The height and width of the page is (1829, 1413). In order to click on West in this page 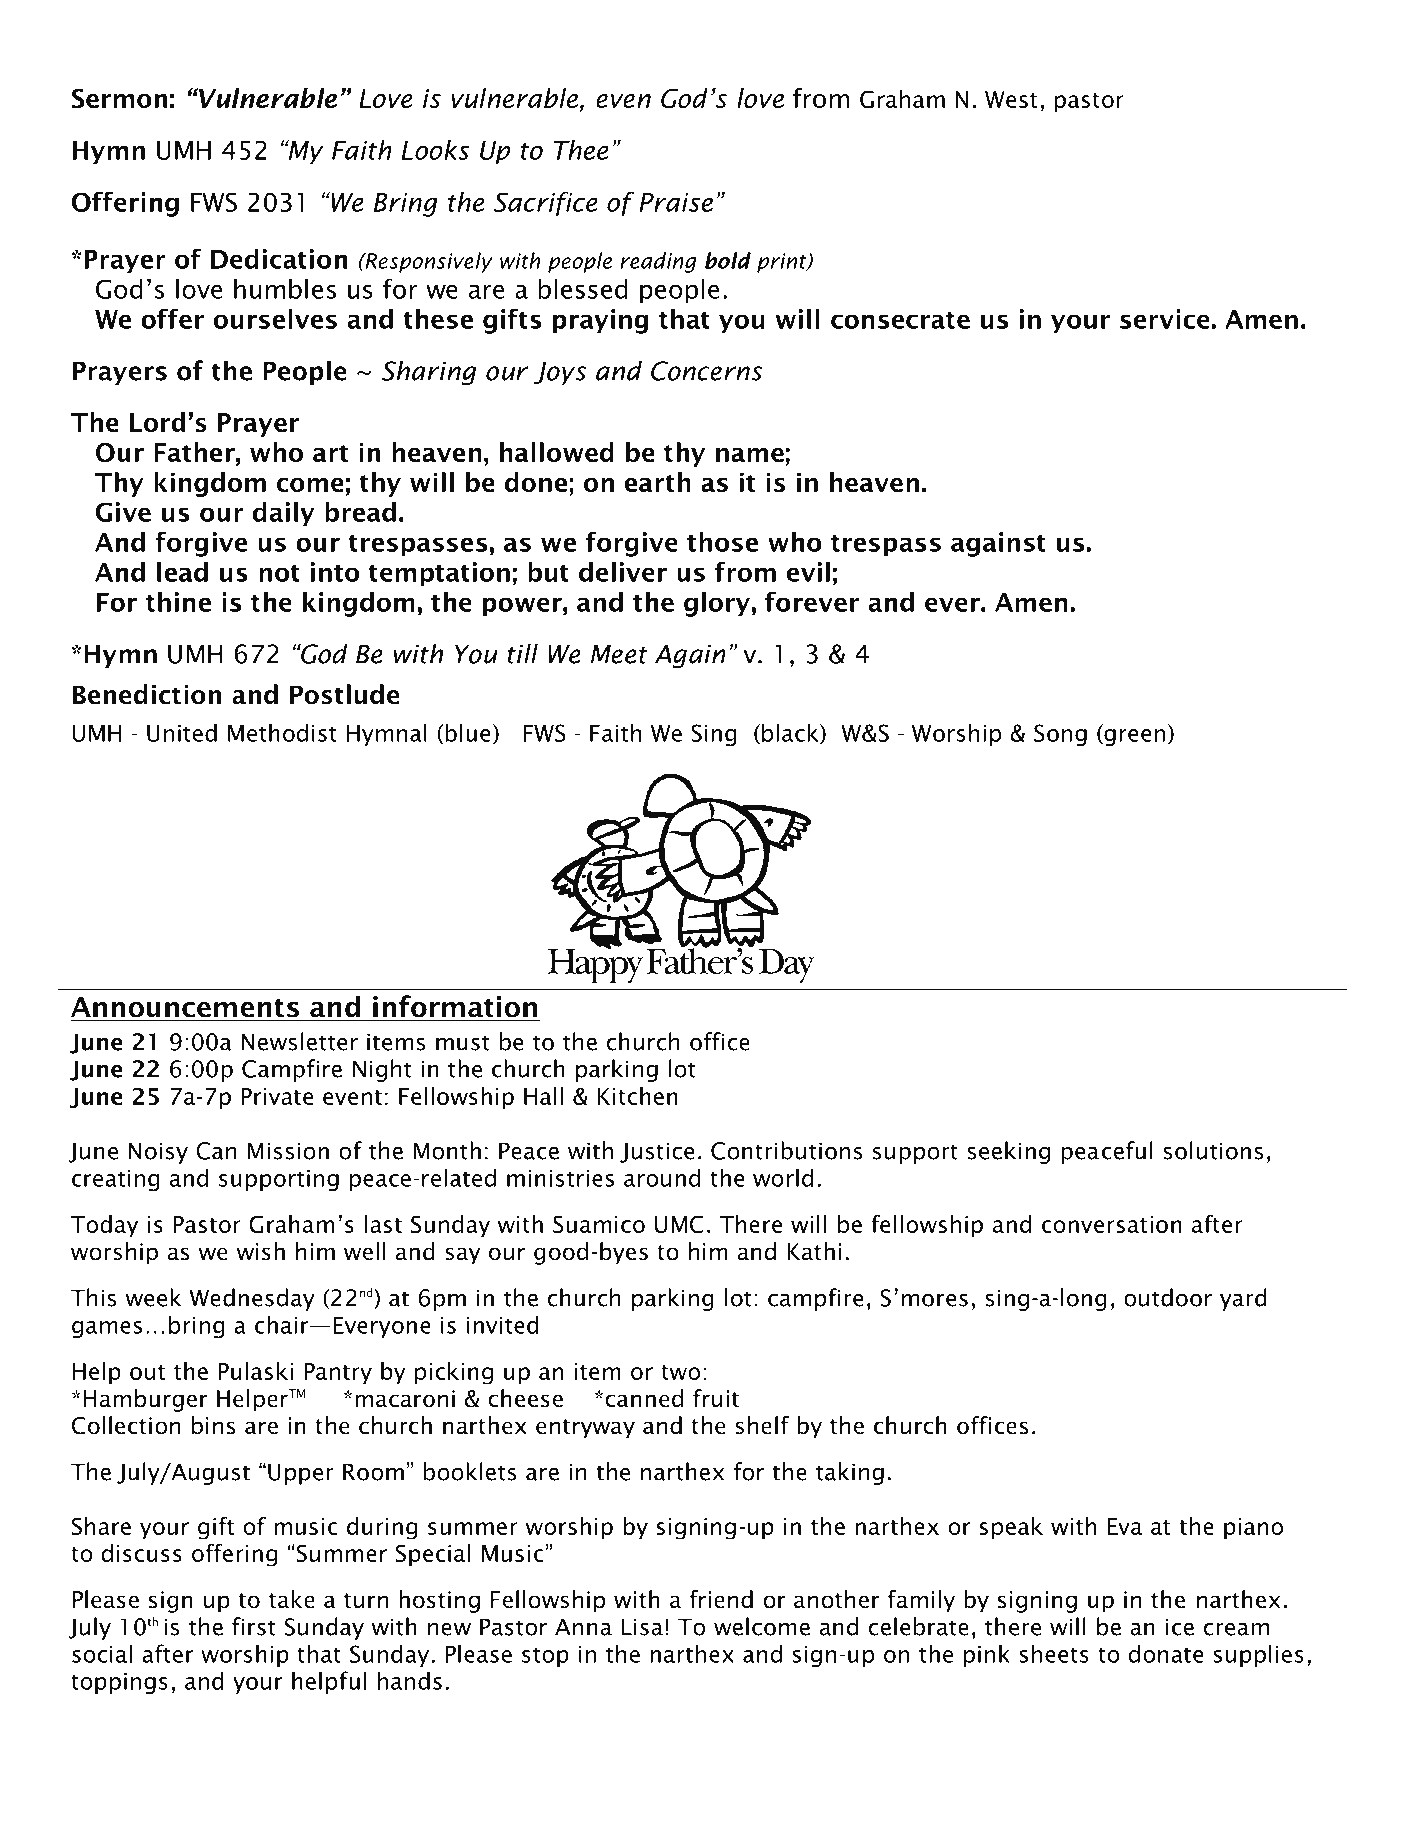, I will do `click(1011, 99)`.
